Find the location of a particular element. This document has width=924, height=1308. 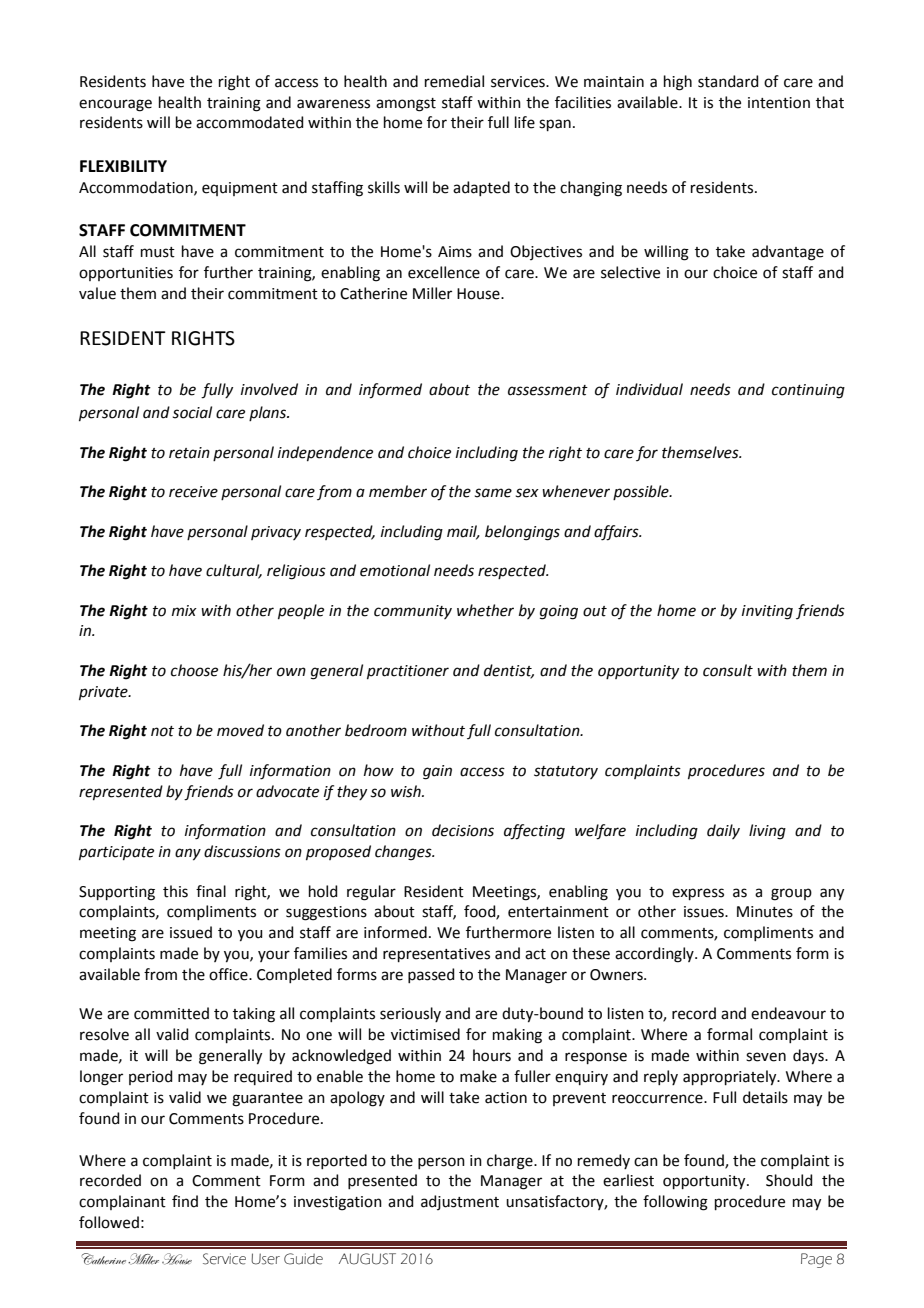

intention is located at coordinates (779, 103).
